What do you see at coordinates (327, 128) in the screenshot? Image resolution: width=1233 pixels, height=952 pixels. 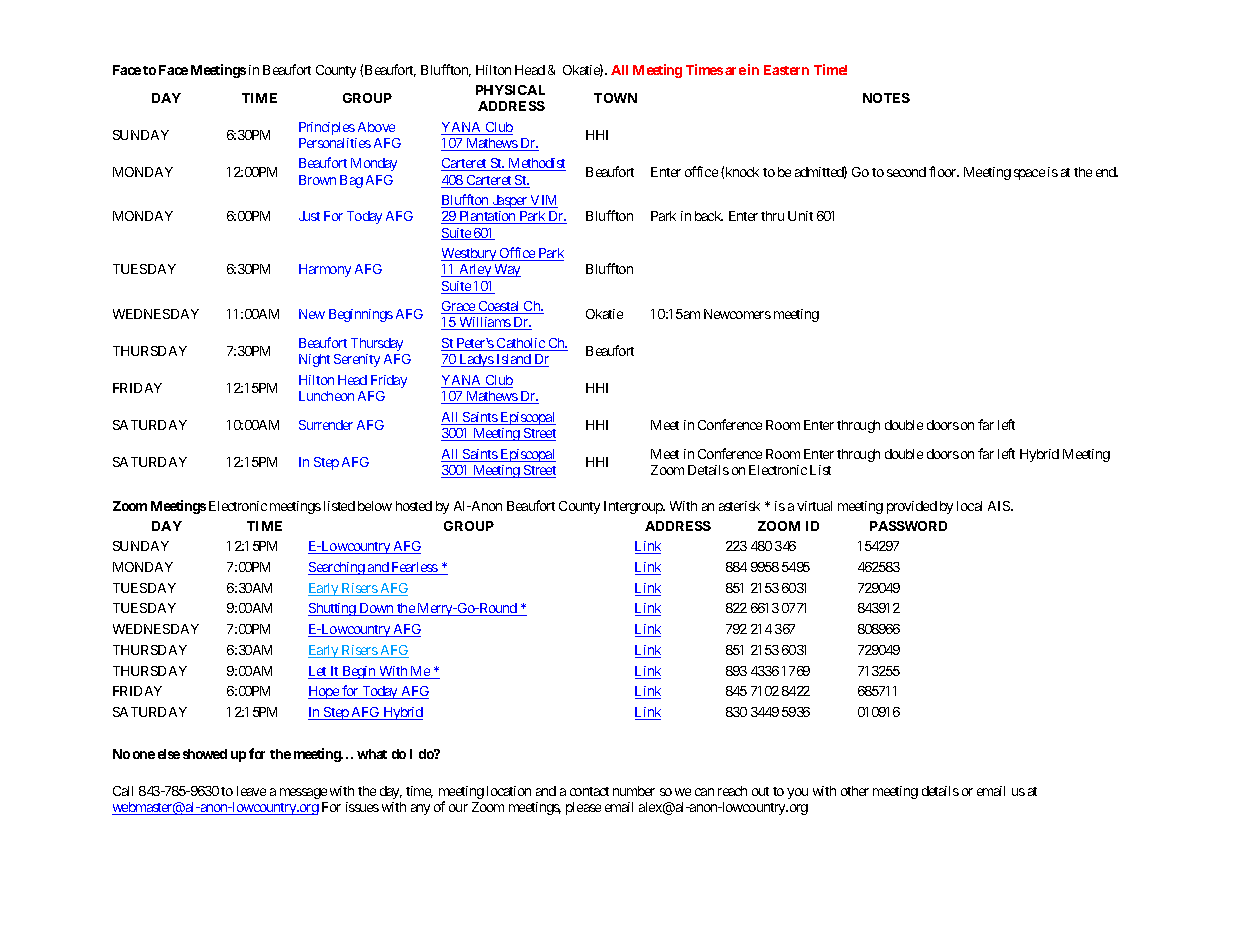 I see `Principles` at bounding box center [327, 128].
